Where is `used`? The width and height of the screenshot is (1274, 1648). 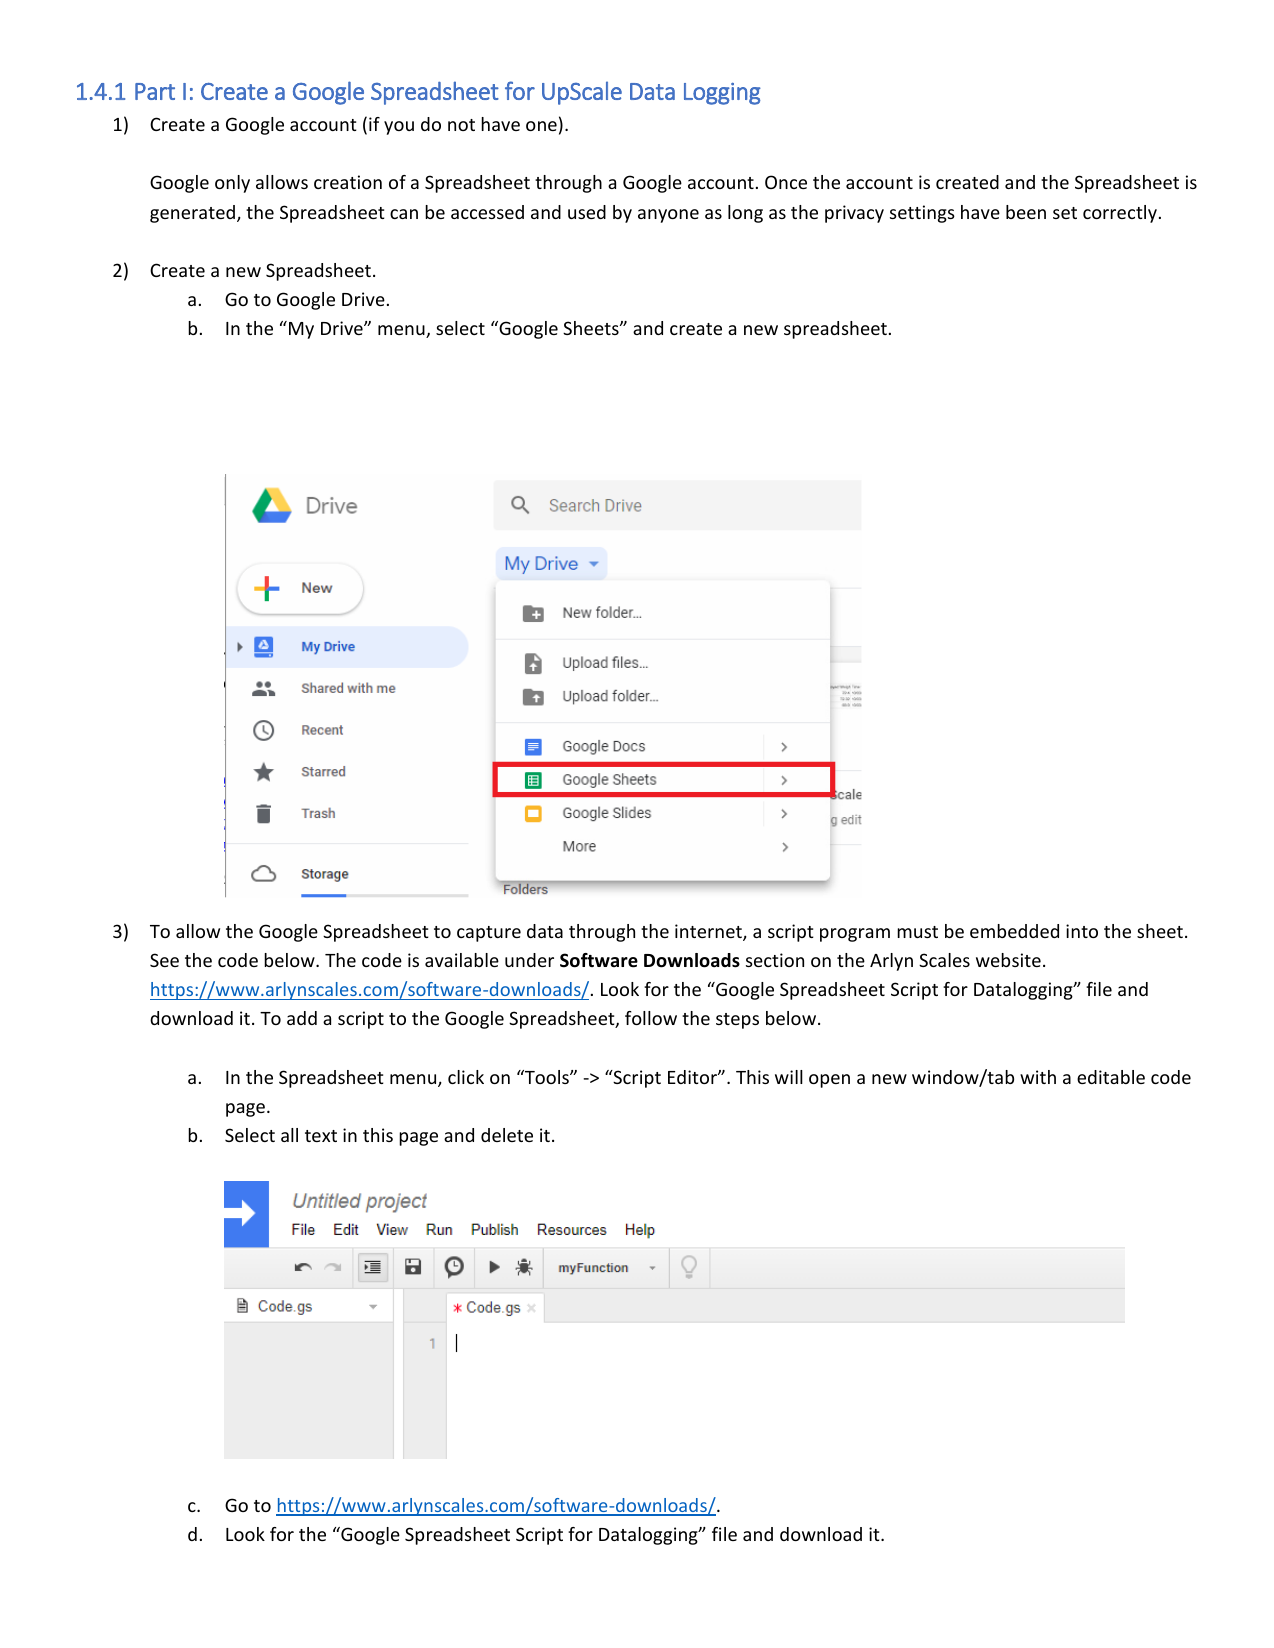
used is located at coordinates (587, 212).
